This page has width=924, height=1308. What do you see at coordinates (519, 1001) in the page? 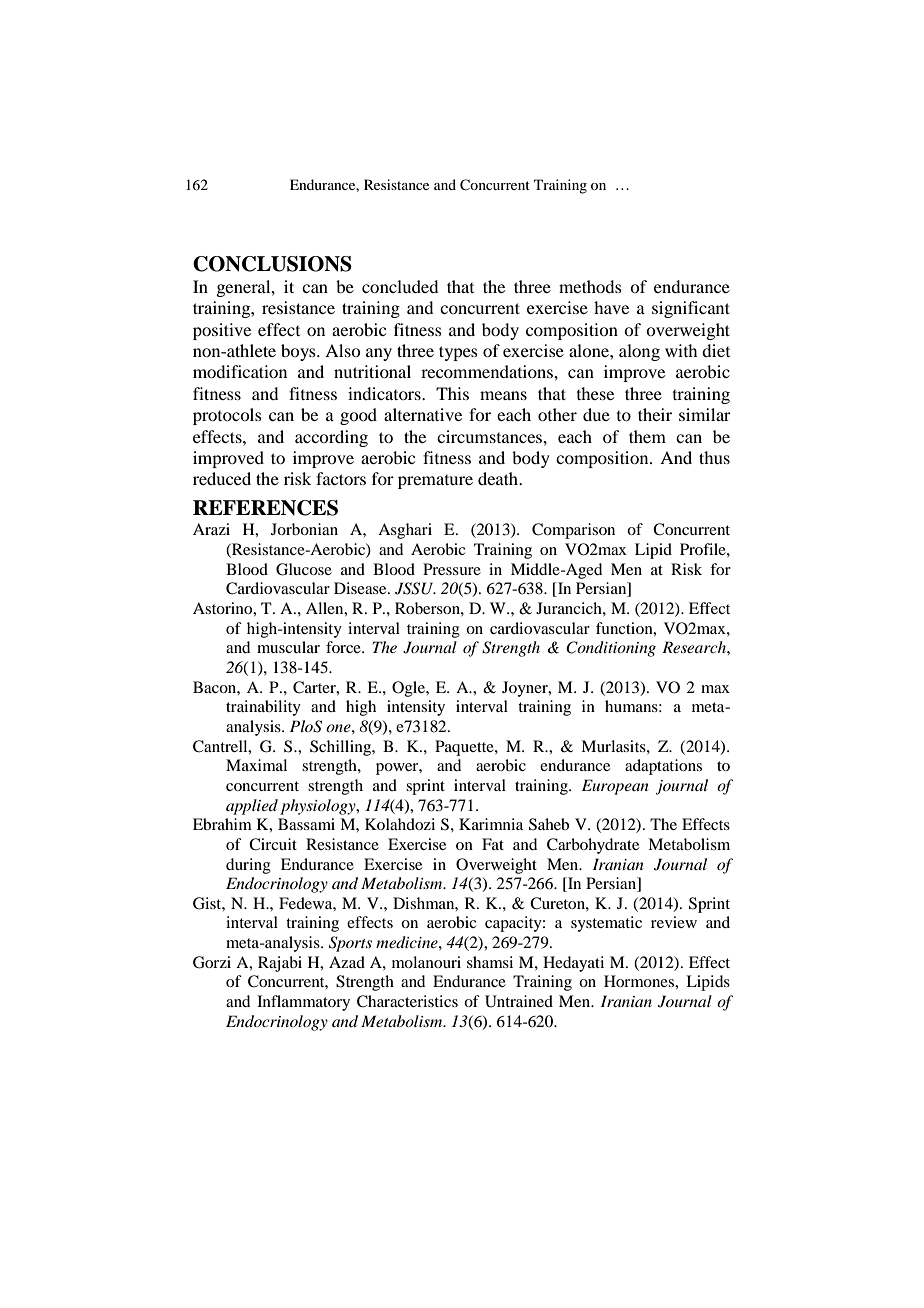
I see `Untrained` at bounding box center [519, 1001].
